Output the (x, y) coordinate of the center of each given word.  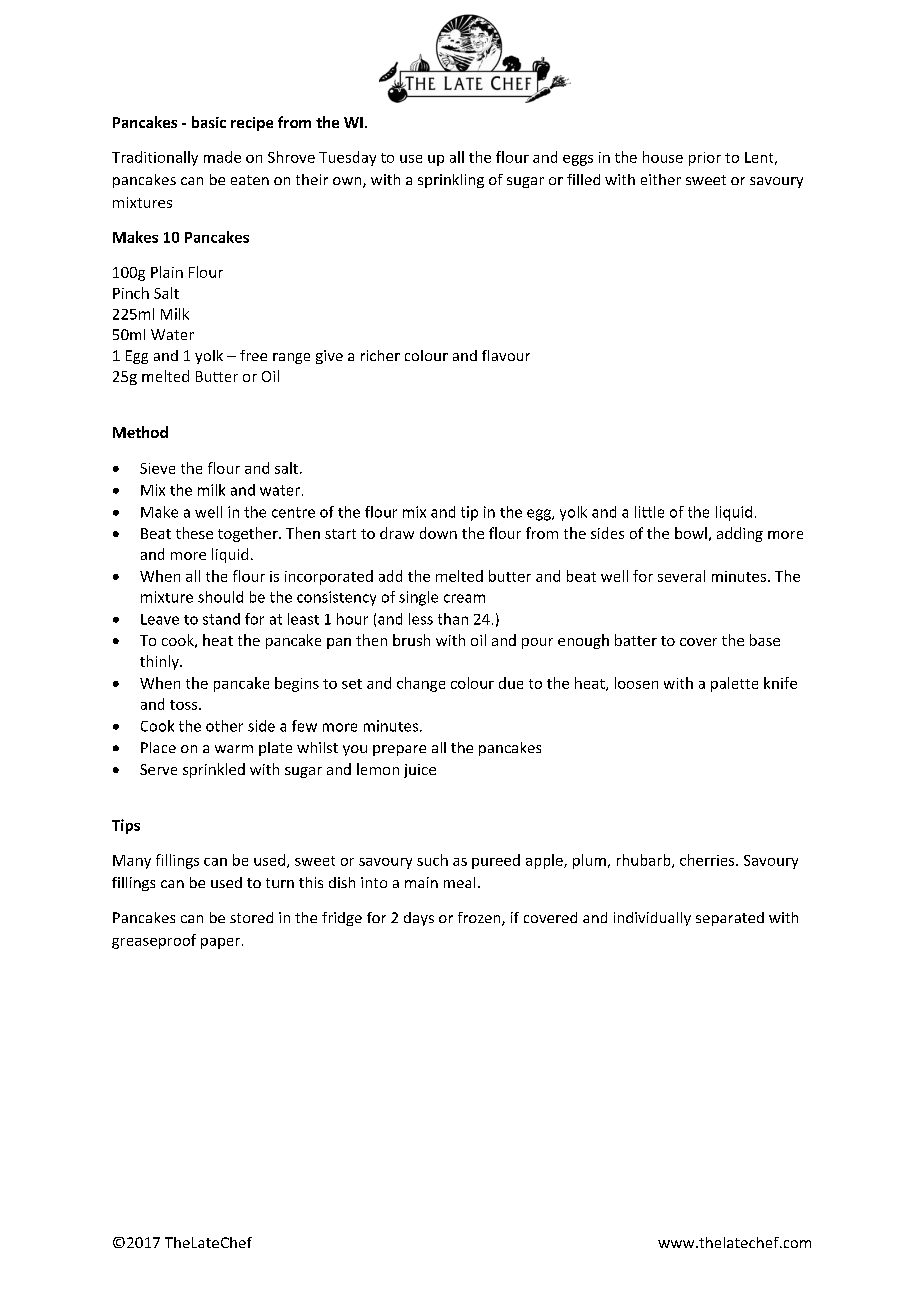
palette (734, 684)
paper (220, 943)
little (649, 512)
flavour (506, 355)
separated (730, 919)
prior (705, 159)
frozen (480, 919)
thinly (160, 662)
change (421, 684)
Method (140, 432)
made (222, 157)
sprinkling (451, 181)
